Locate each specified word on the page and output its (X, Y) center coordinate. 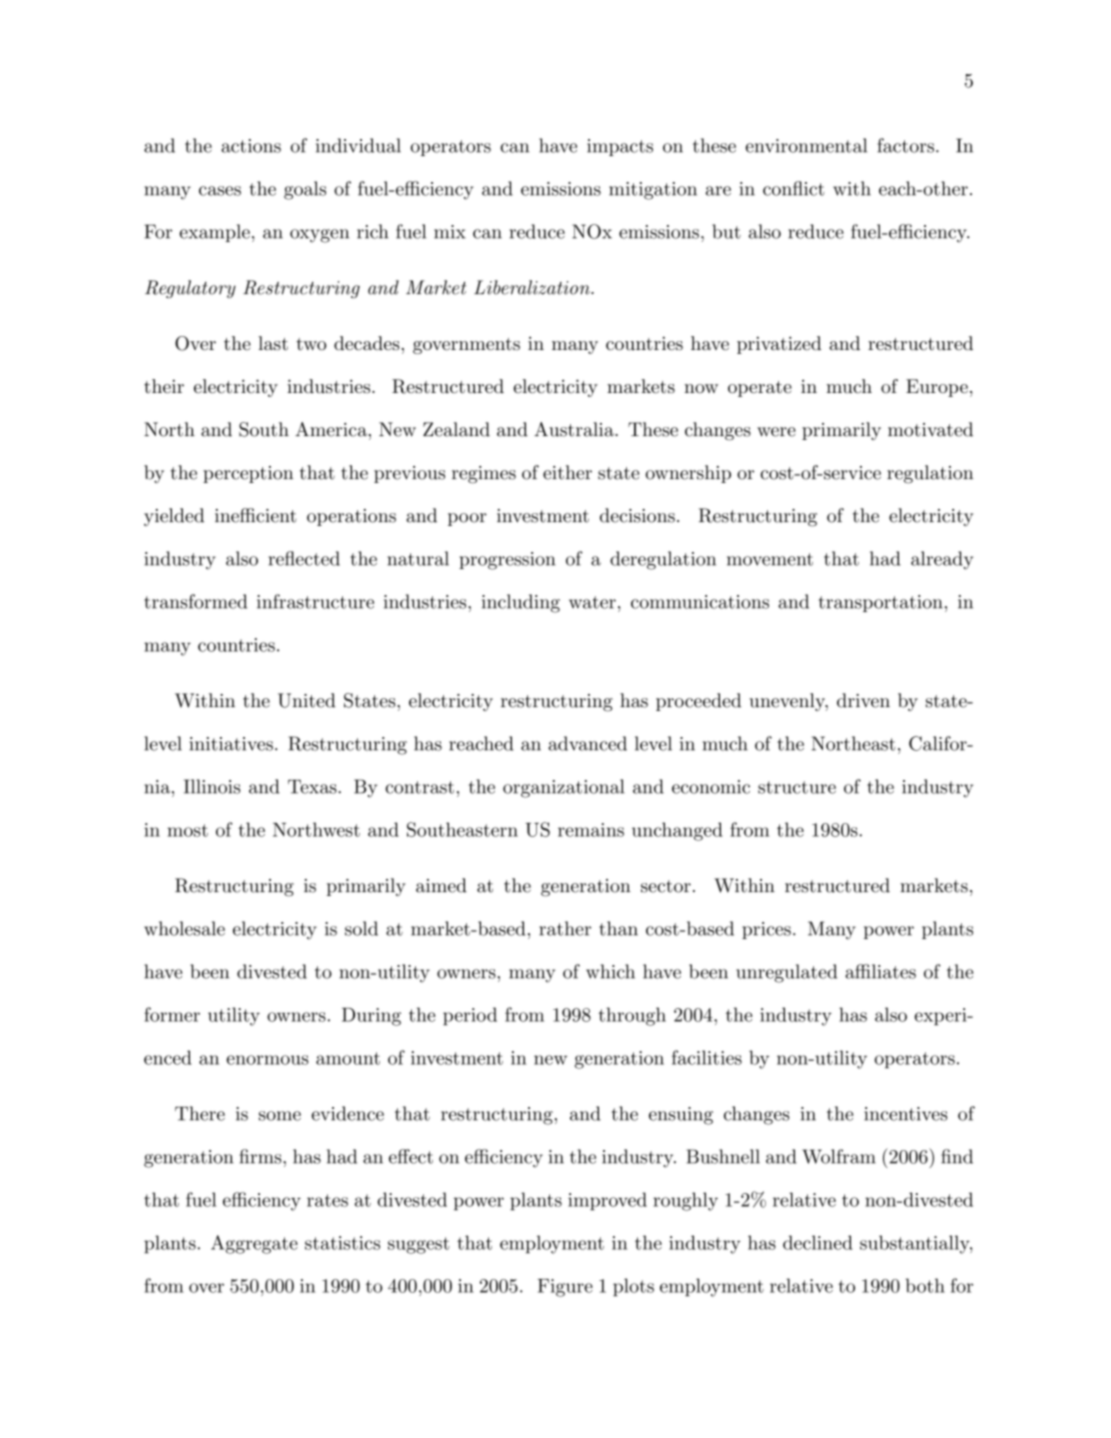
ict (813, 189)
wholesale (184, 928)
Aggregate (254, 1244)
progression (507, 561)
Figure (565, 1288)
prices (766, 930)
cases (220, 191)
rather (565, 928)
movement (770, 559)
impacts (620, 147)
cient (275, 516)
